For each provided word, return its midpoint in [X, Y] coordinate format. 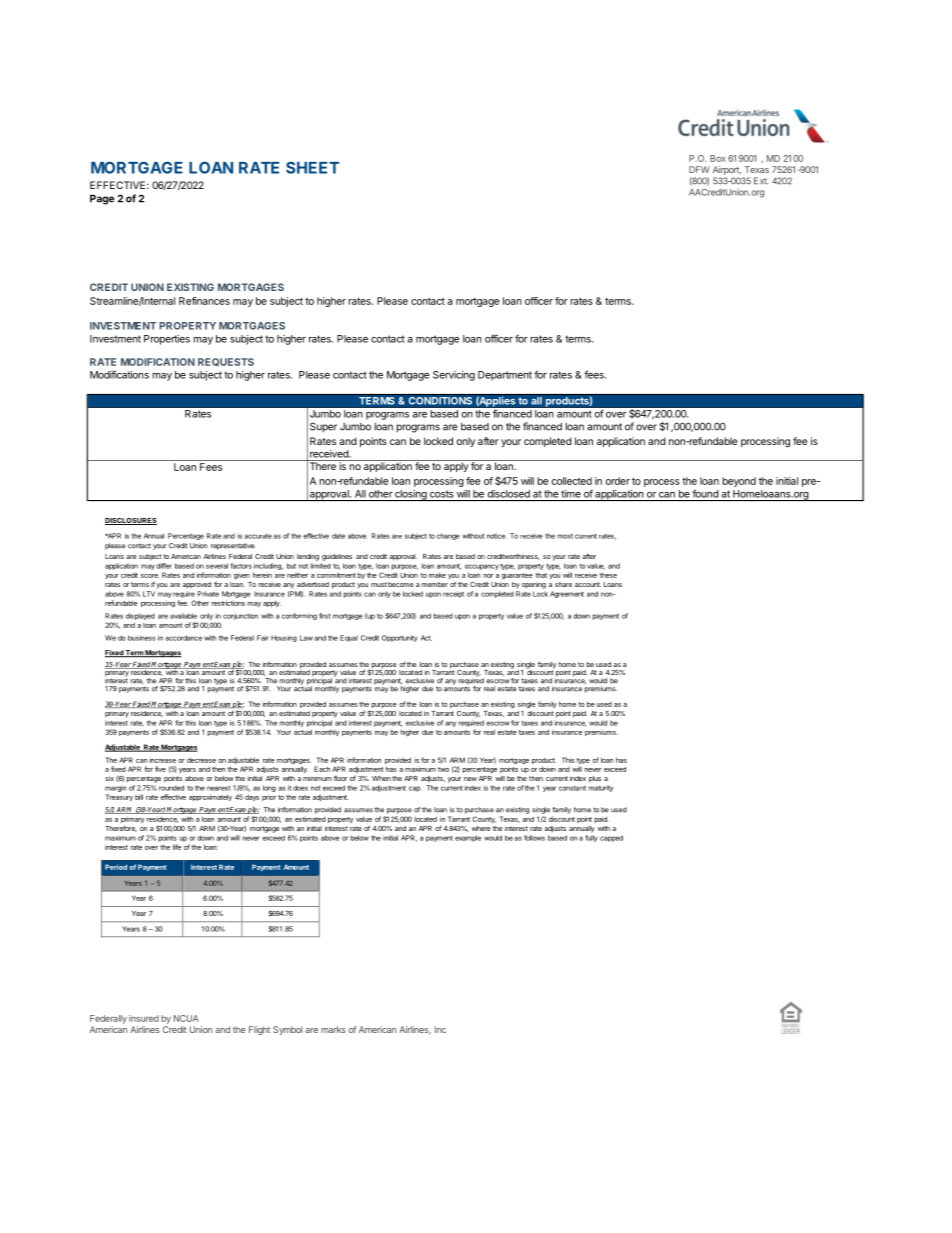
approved [197, 585]
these [608, 575]
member [434, 584]
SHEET [312, 167]
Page [102, 199]
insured [144, 1018]
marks [333, 1029]
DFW [699, 169]
